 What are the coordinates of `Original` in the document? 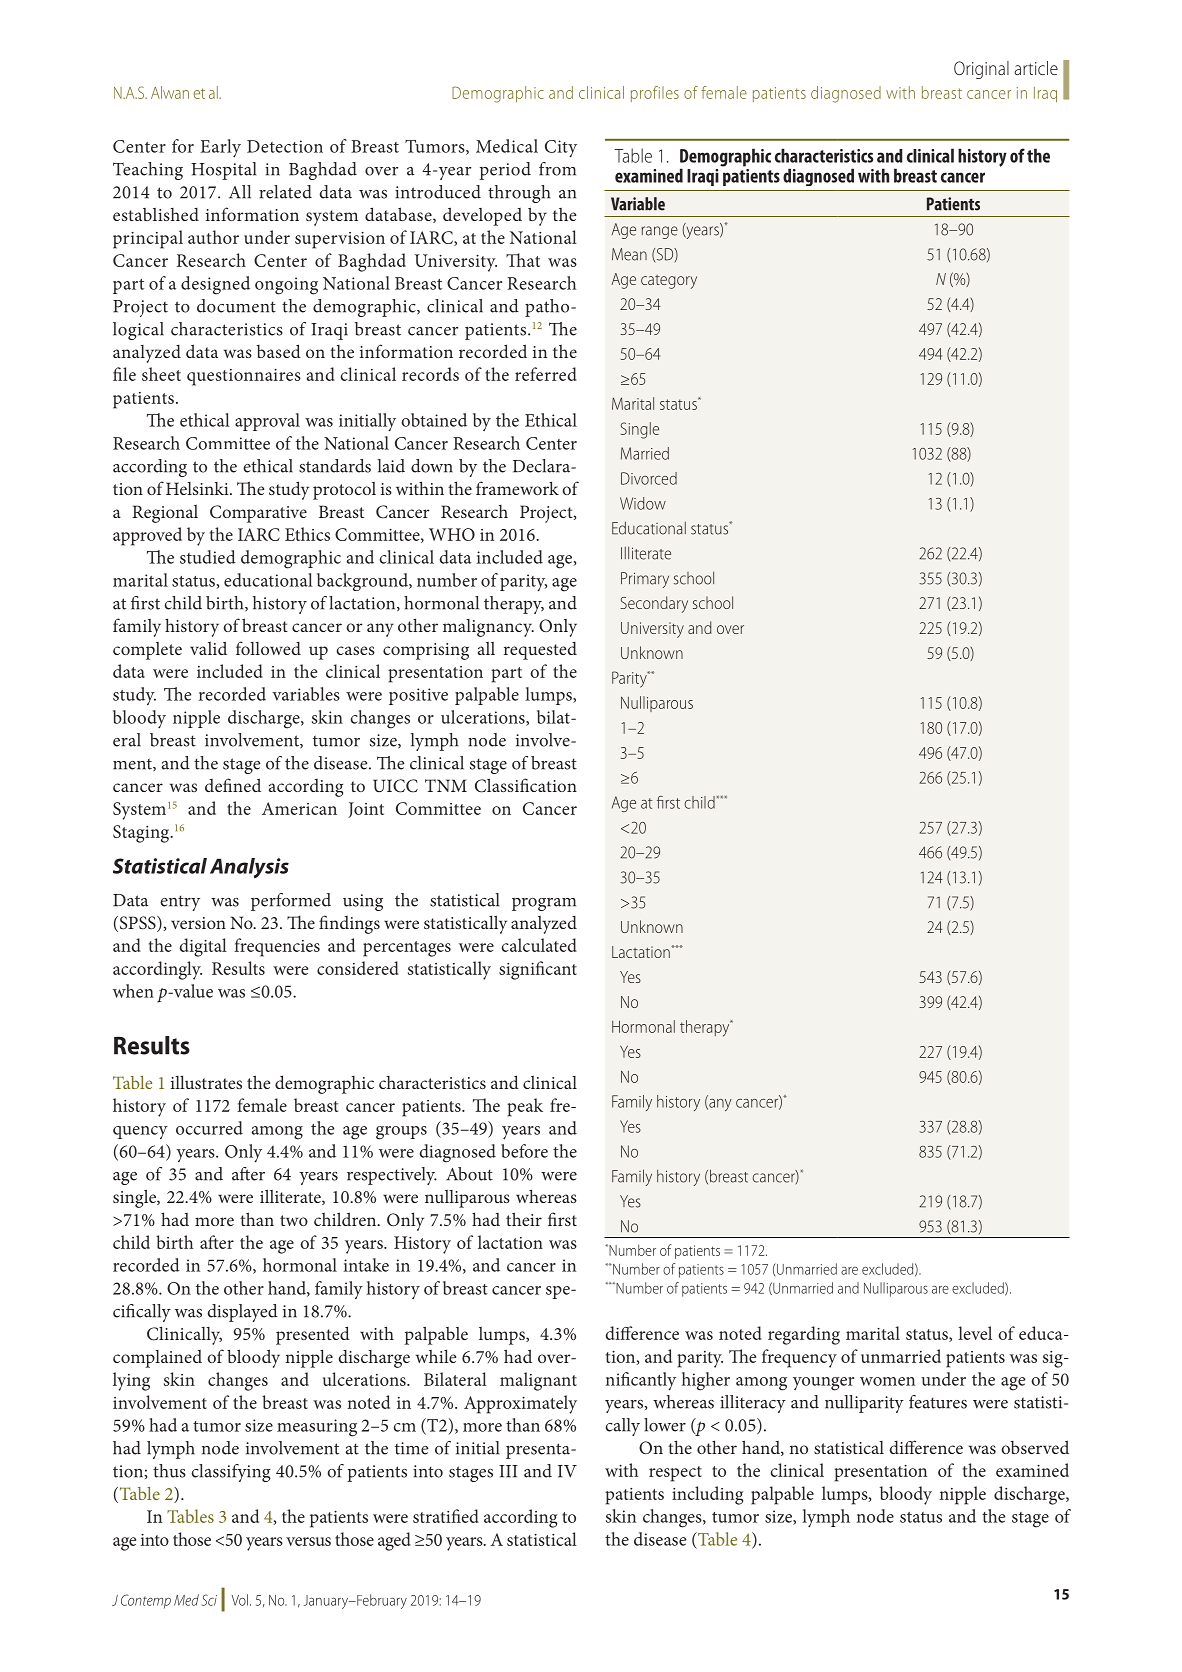 It's located at (981, 70).
